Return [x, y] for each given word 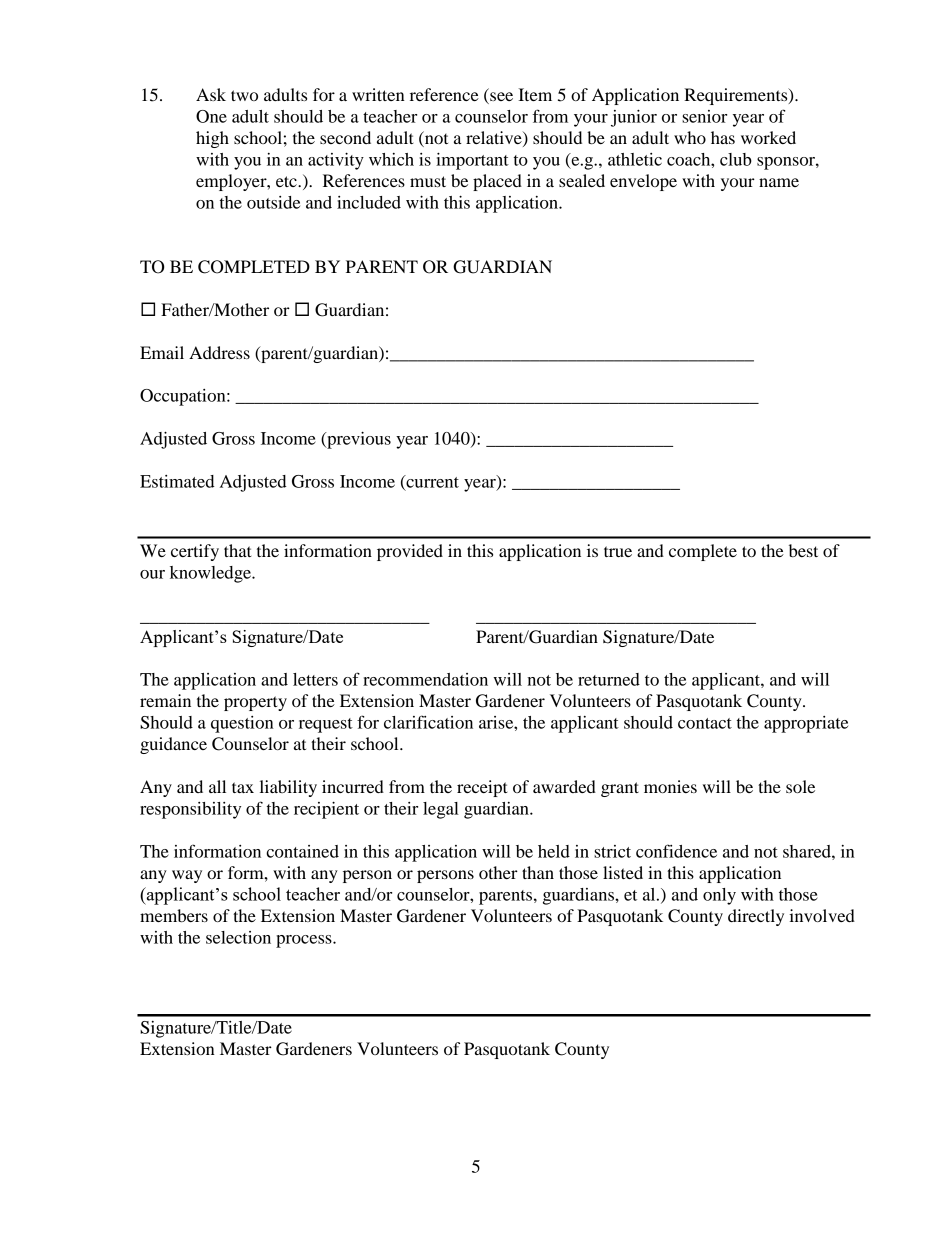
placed [497, 182]
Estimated [177, 481]
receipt [482, 788]
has [723, 137]
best [803, 550]
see [500, 98]
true [618, 551]
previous [358, 440]
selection [238, 937]
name [779, 182]
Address [219, 352]
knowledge [211, 574]
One [211, 116]
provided [410, 552]
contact [705, 723]
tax [243, 787]
